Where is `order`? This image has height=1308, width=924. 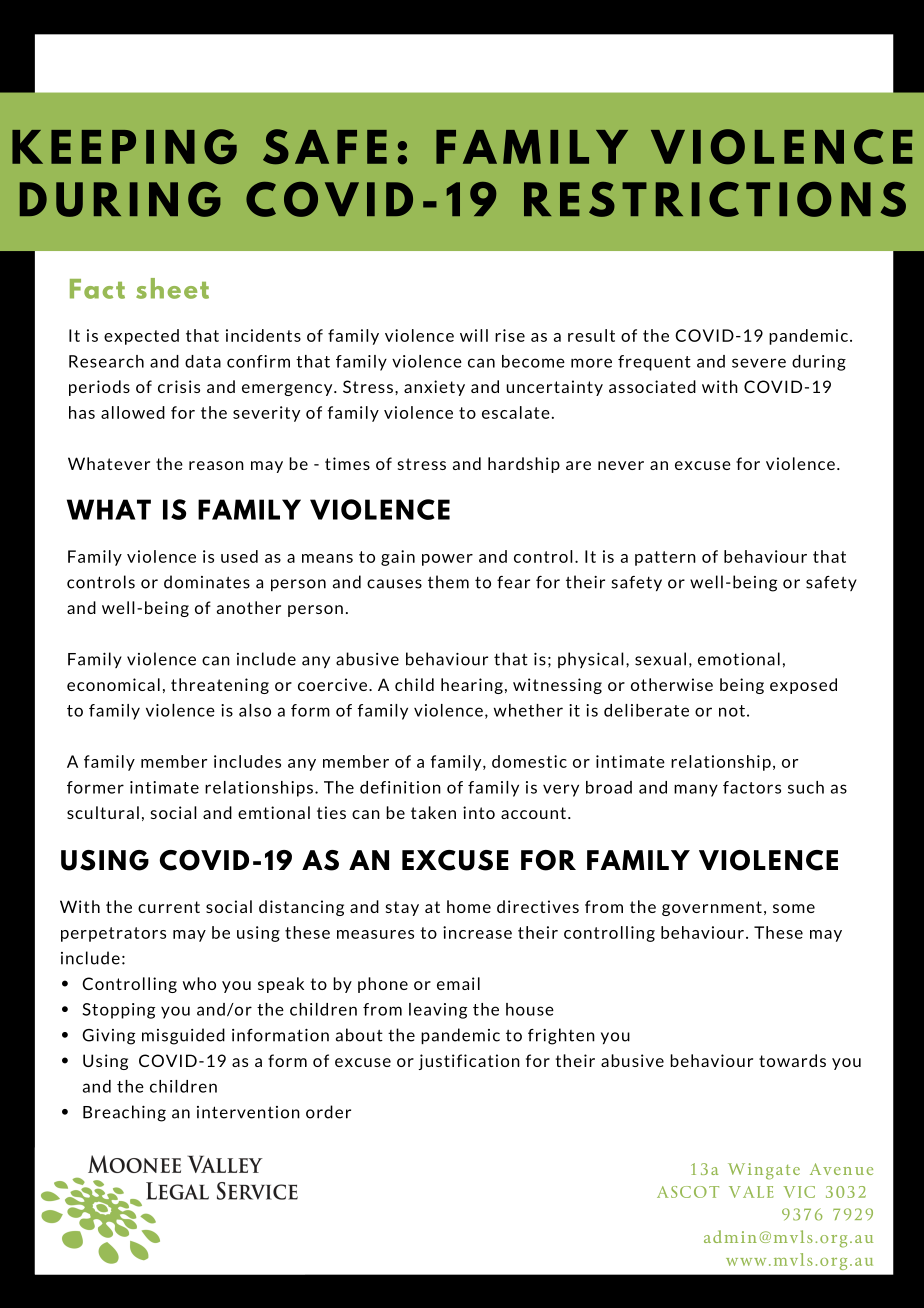
order is located at coordinates (328, 1112).
